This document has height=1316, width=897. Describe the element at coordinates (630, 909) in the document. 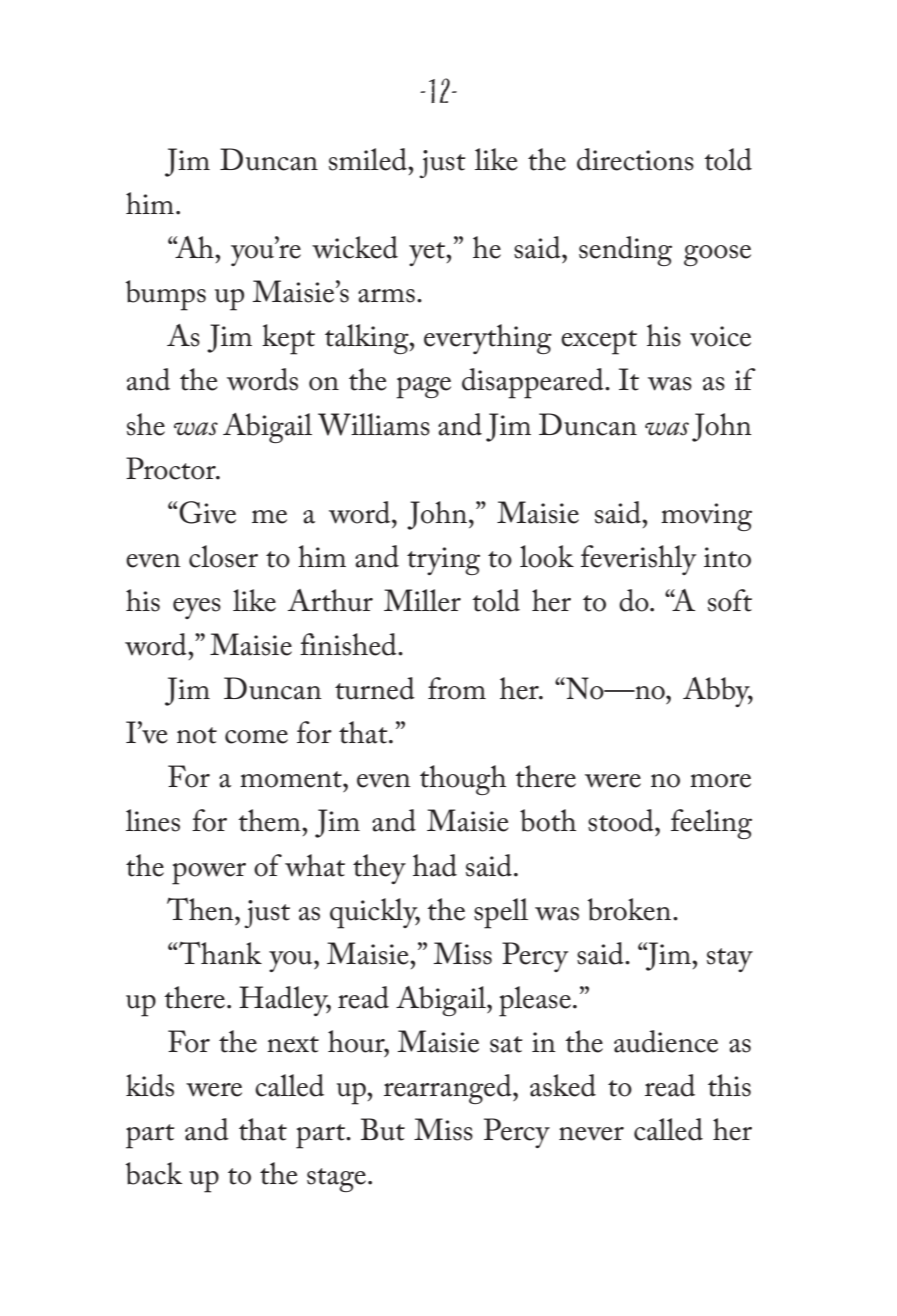

I see `broken` at that location.
